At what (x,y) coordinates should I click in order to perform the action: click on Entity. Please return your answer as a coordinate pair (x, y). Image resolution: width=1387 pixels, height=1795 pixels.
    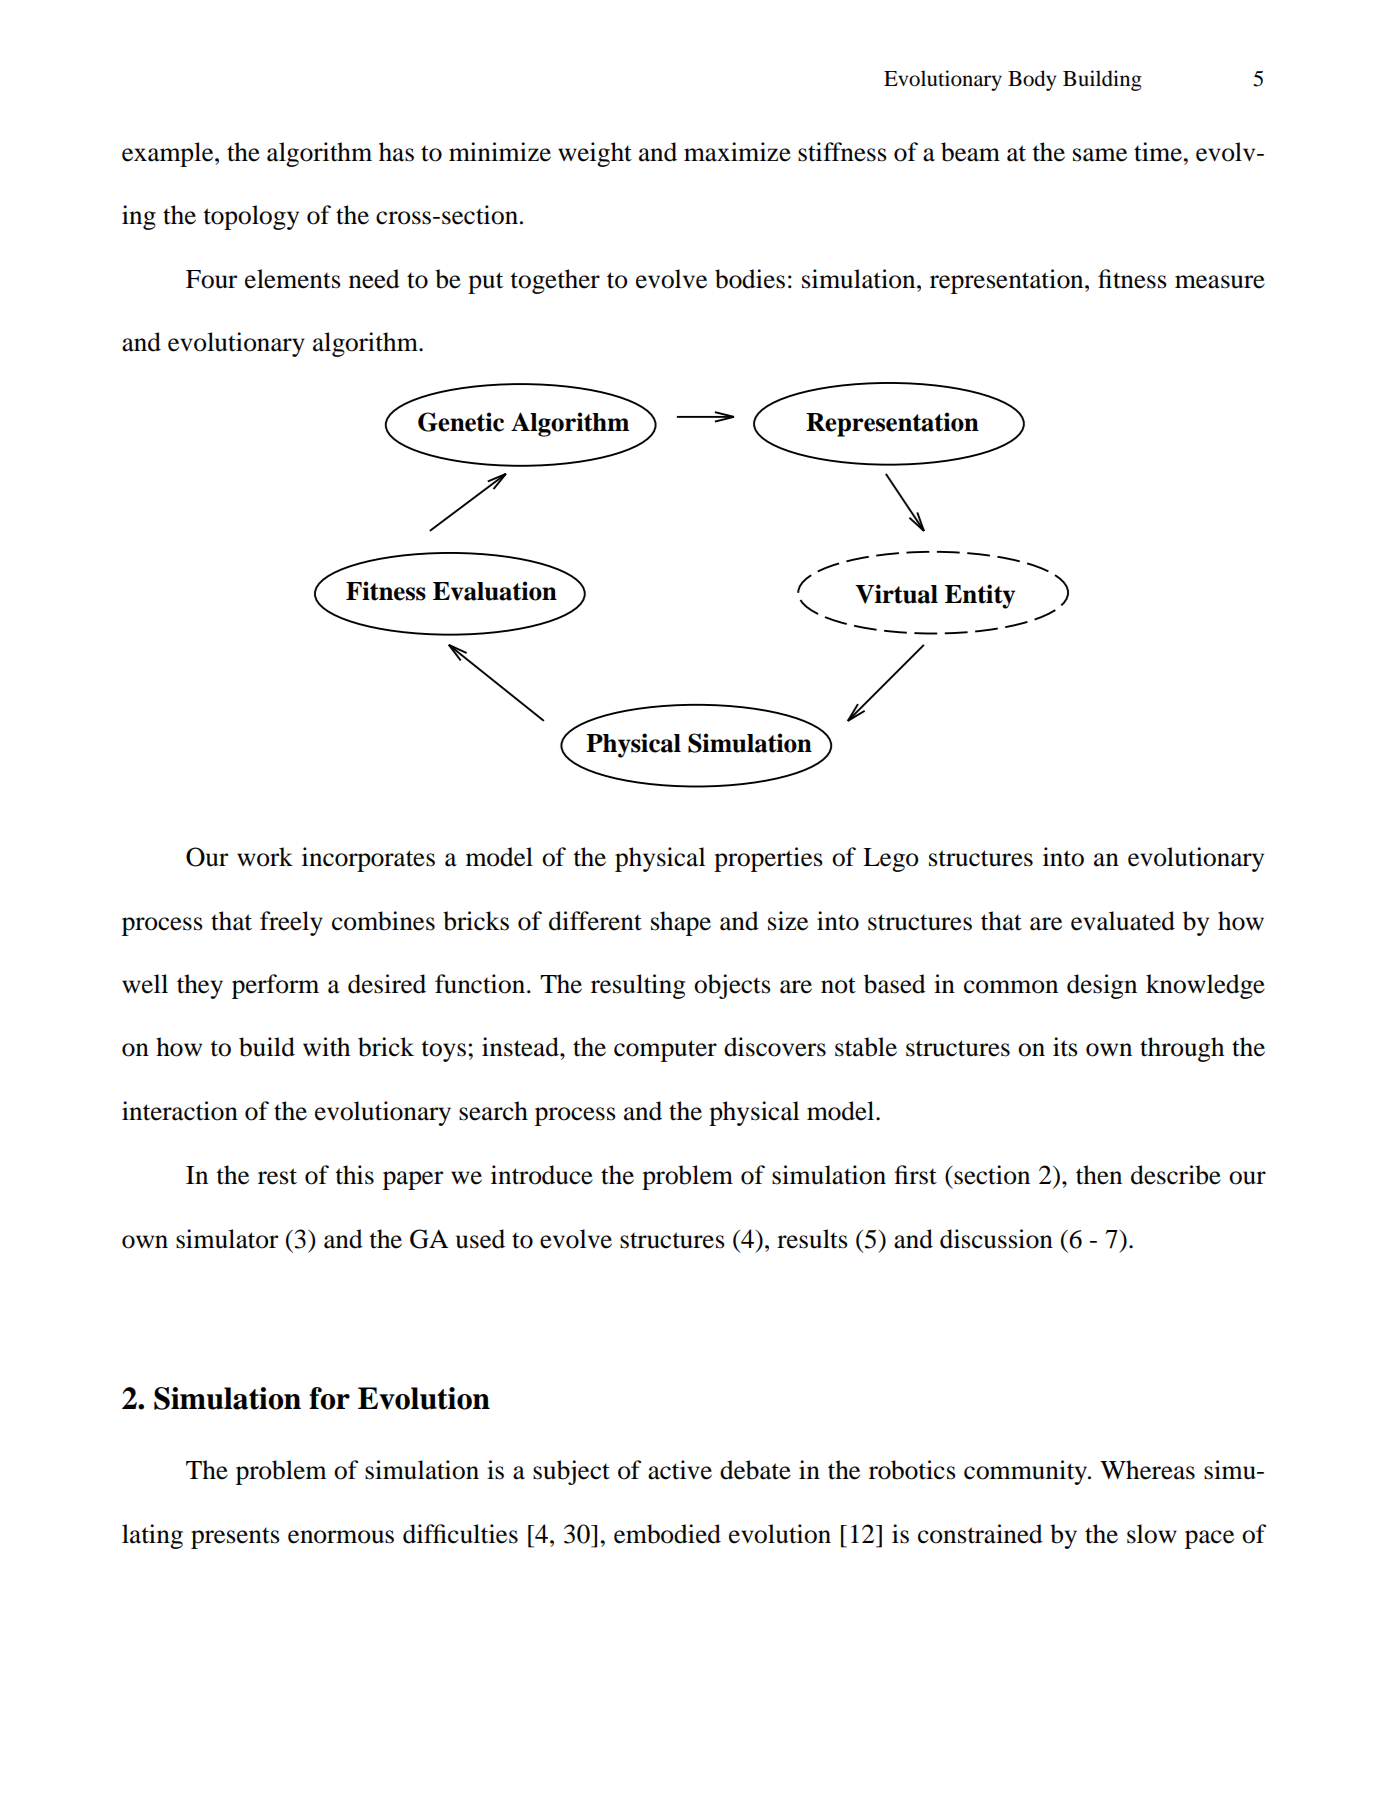
    Looking at the image, I should click on (980, 596).
